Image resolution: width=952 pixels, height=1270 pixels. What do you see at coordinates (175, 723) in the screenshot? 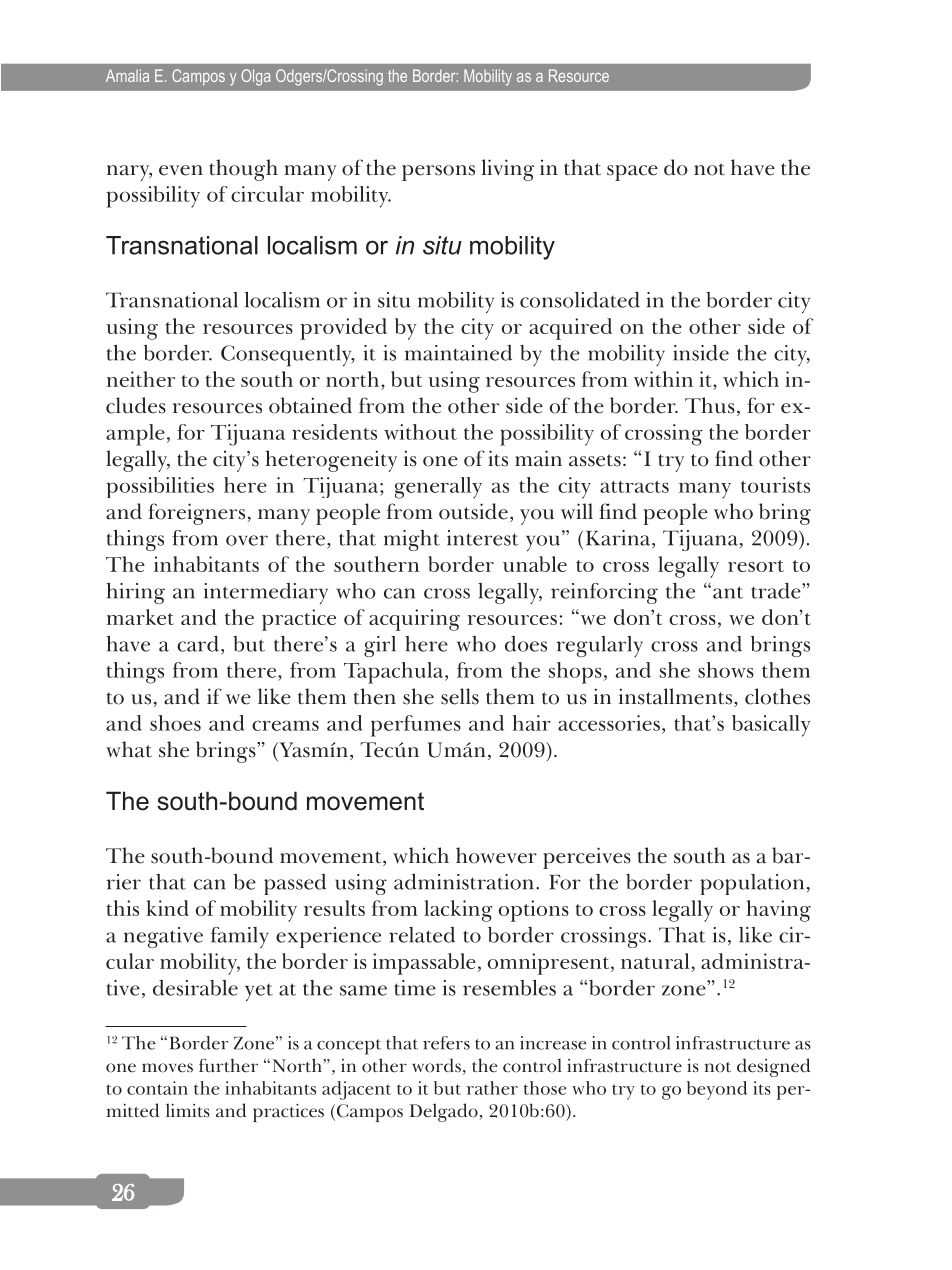
I see `shoes` at bounding box center [175, 723].
